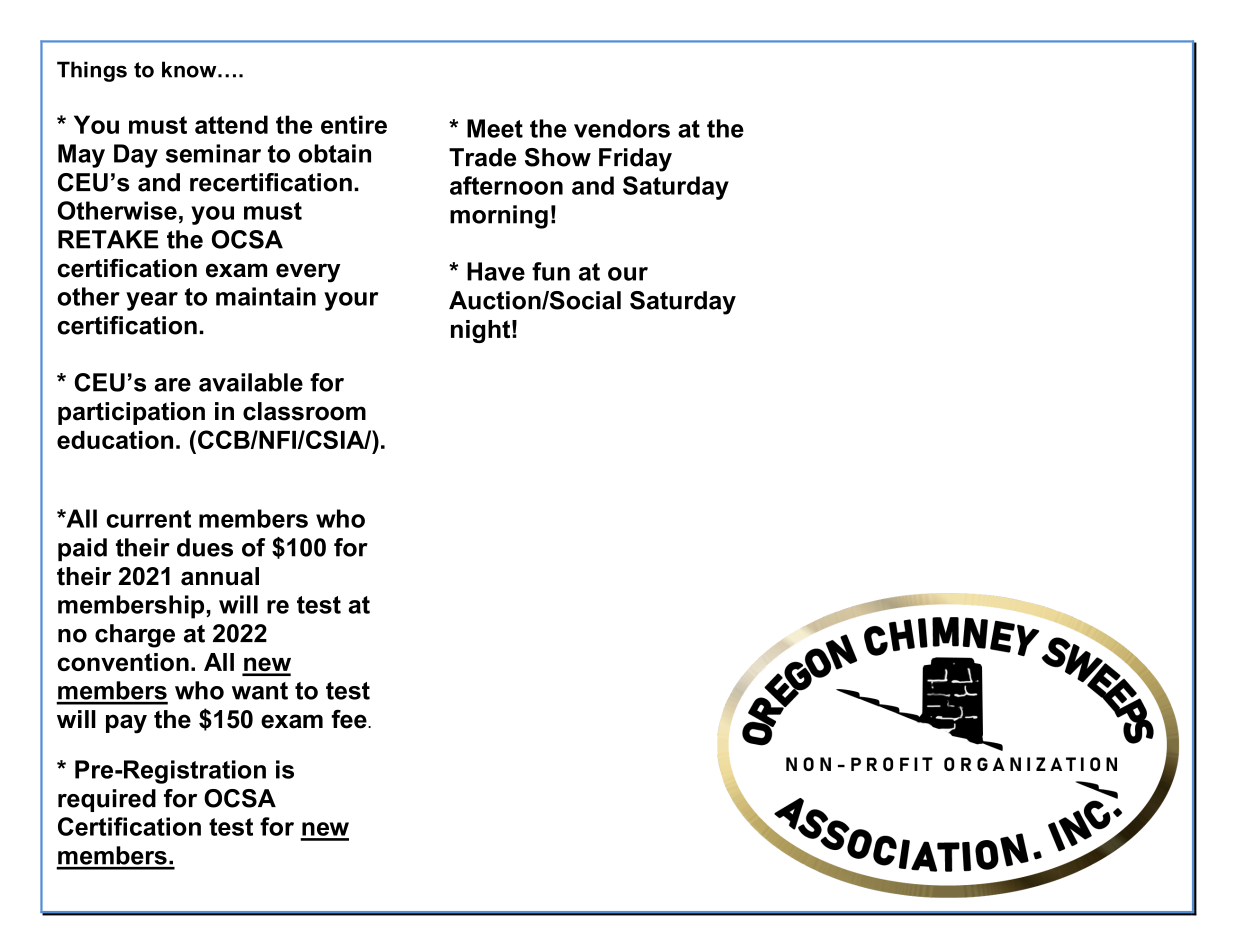 The width and height of the screenshot is (1233, 952). I want to click on know, so click(190, 69).
